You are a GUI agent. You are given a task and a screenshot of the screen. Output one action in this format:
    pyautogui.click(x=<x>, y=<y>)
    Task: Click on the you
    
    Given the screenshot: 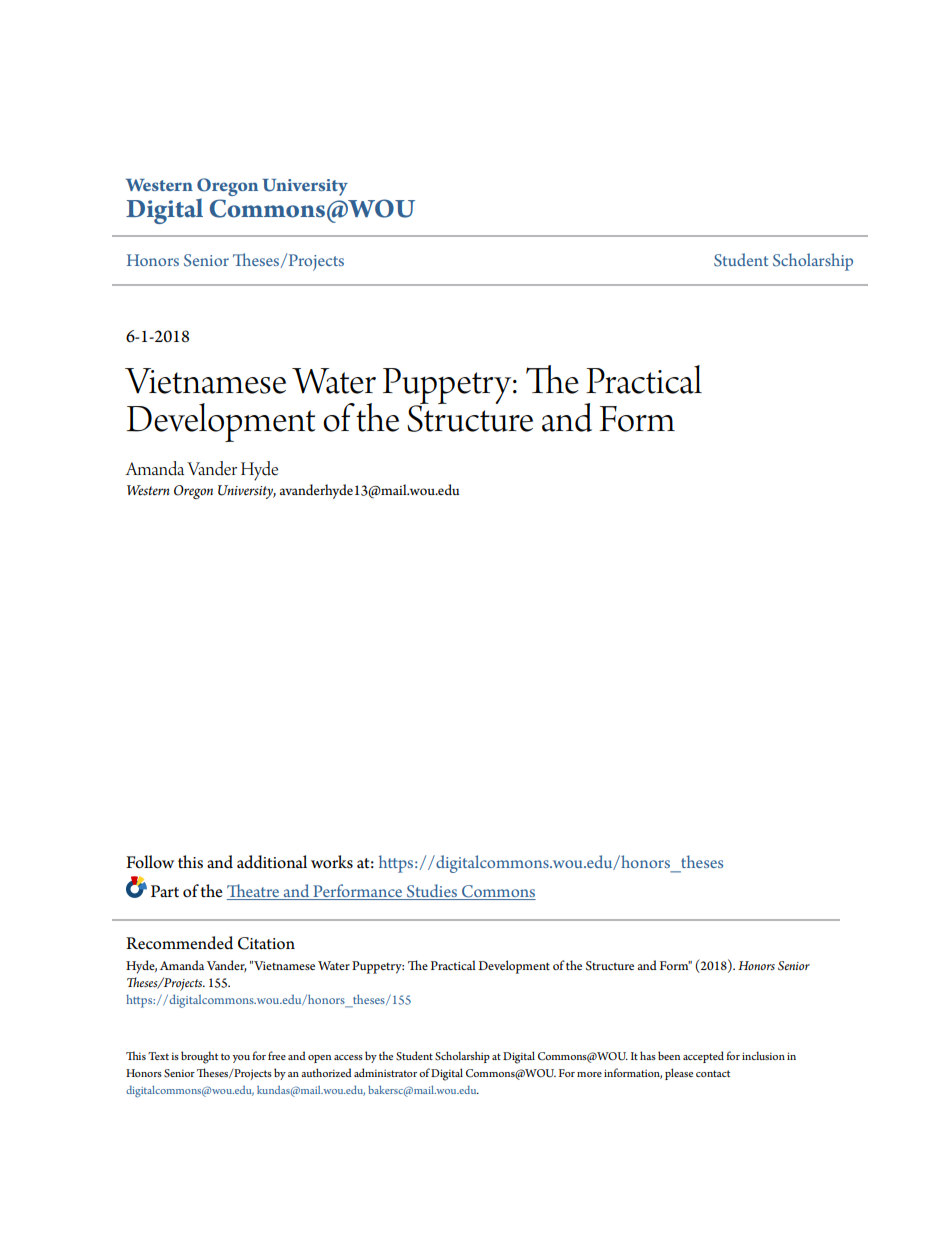 What is the action you would take?
    pyautogui.click(x=241, y=1059)
